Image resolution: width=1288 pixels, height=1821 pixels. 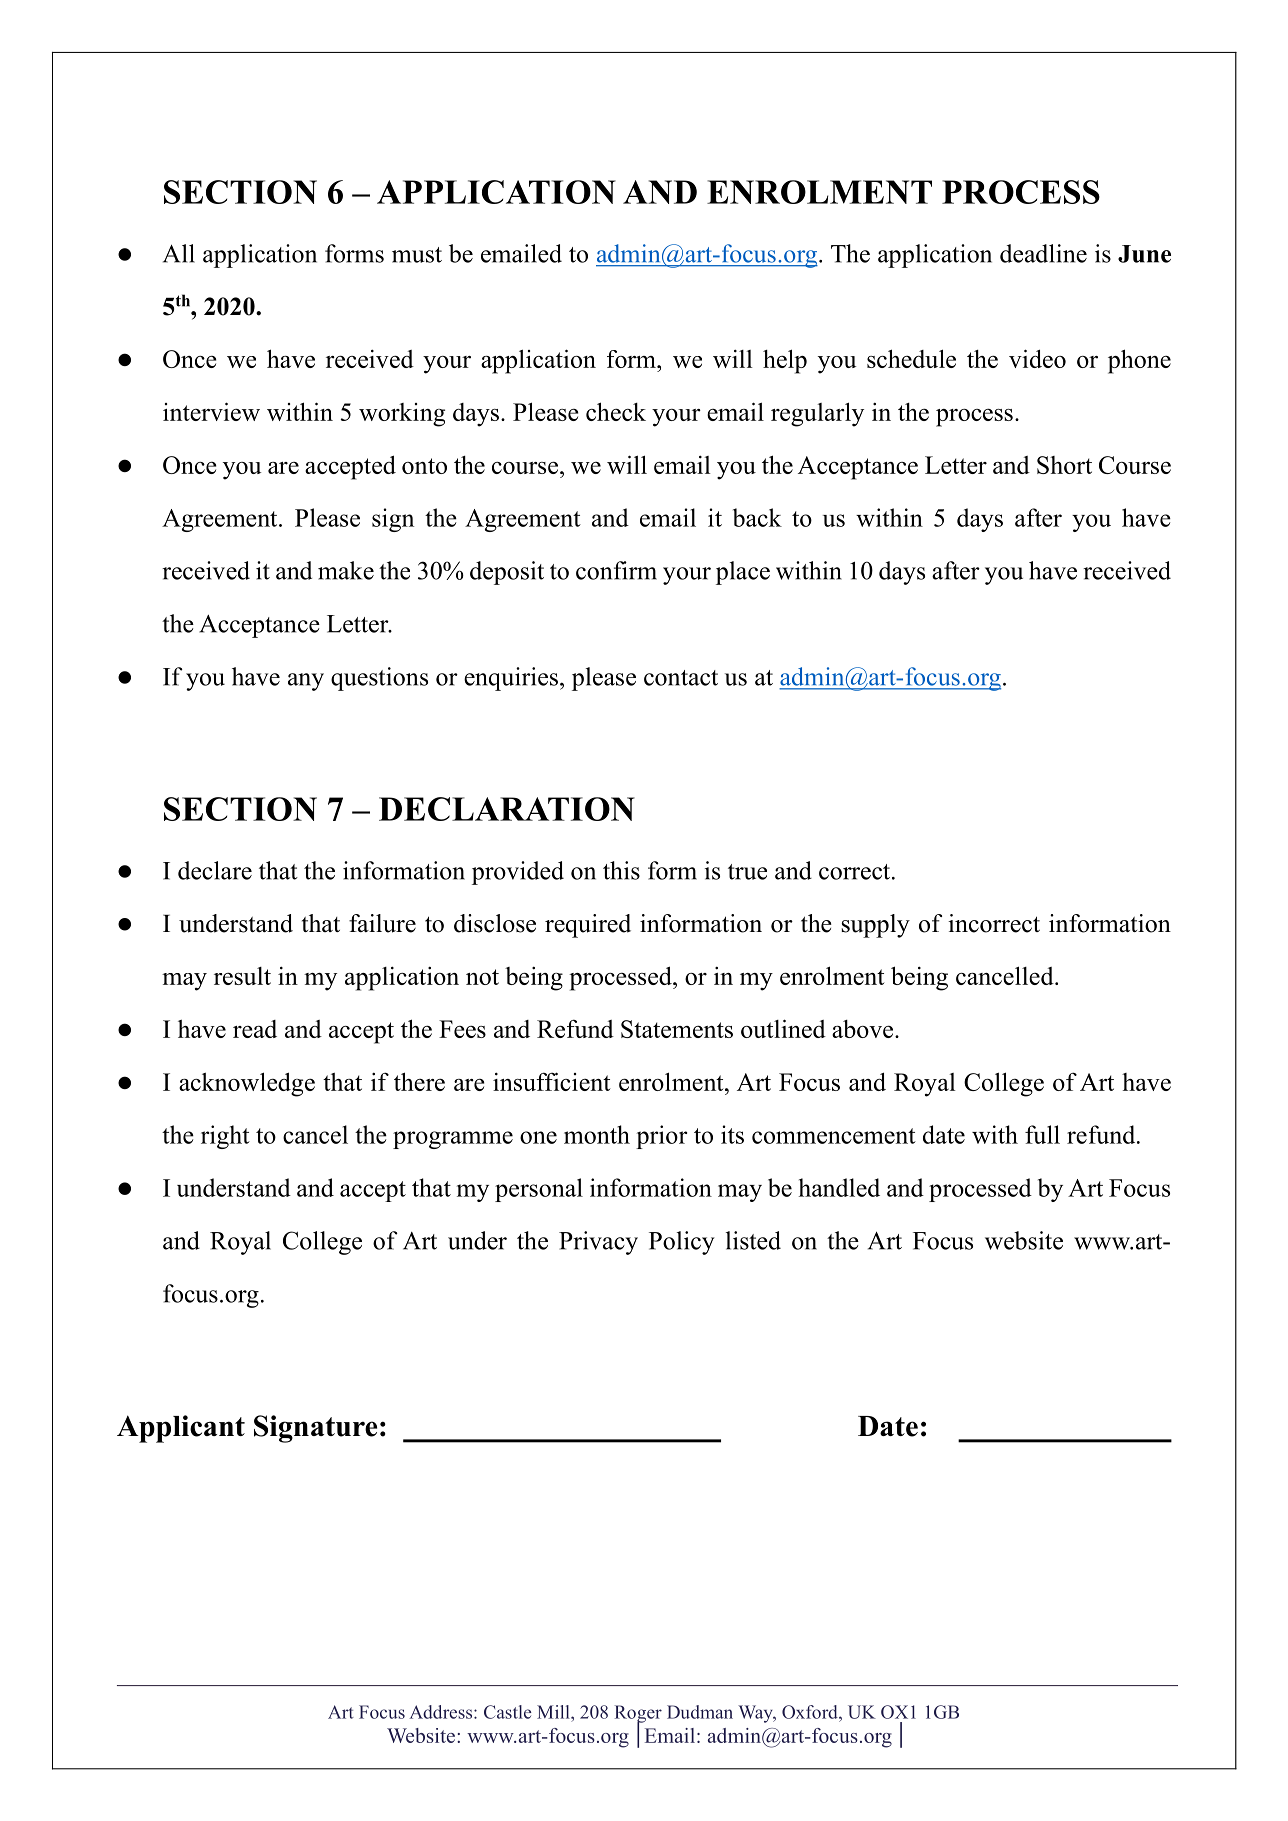 What do you see at coordinates (811, 1712) in the image?
I see `Oxford` at bounding box center [811, 1712].
